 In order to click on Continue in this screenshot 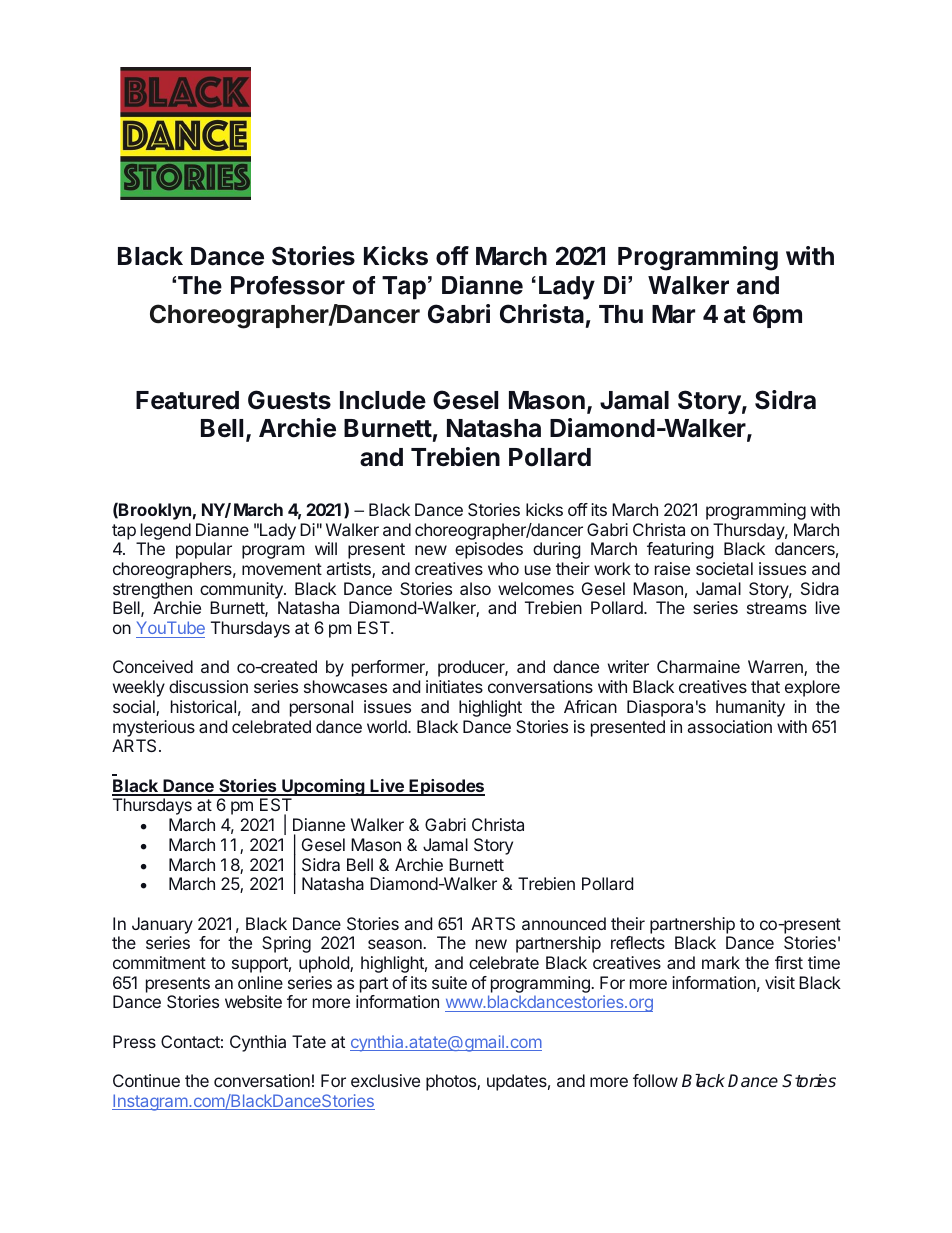, I will do `click(146, 1080)`.
